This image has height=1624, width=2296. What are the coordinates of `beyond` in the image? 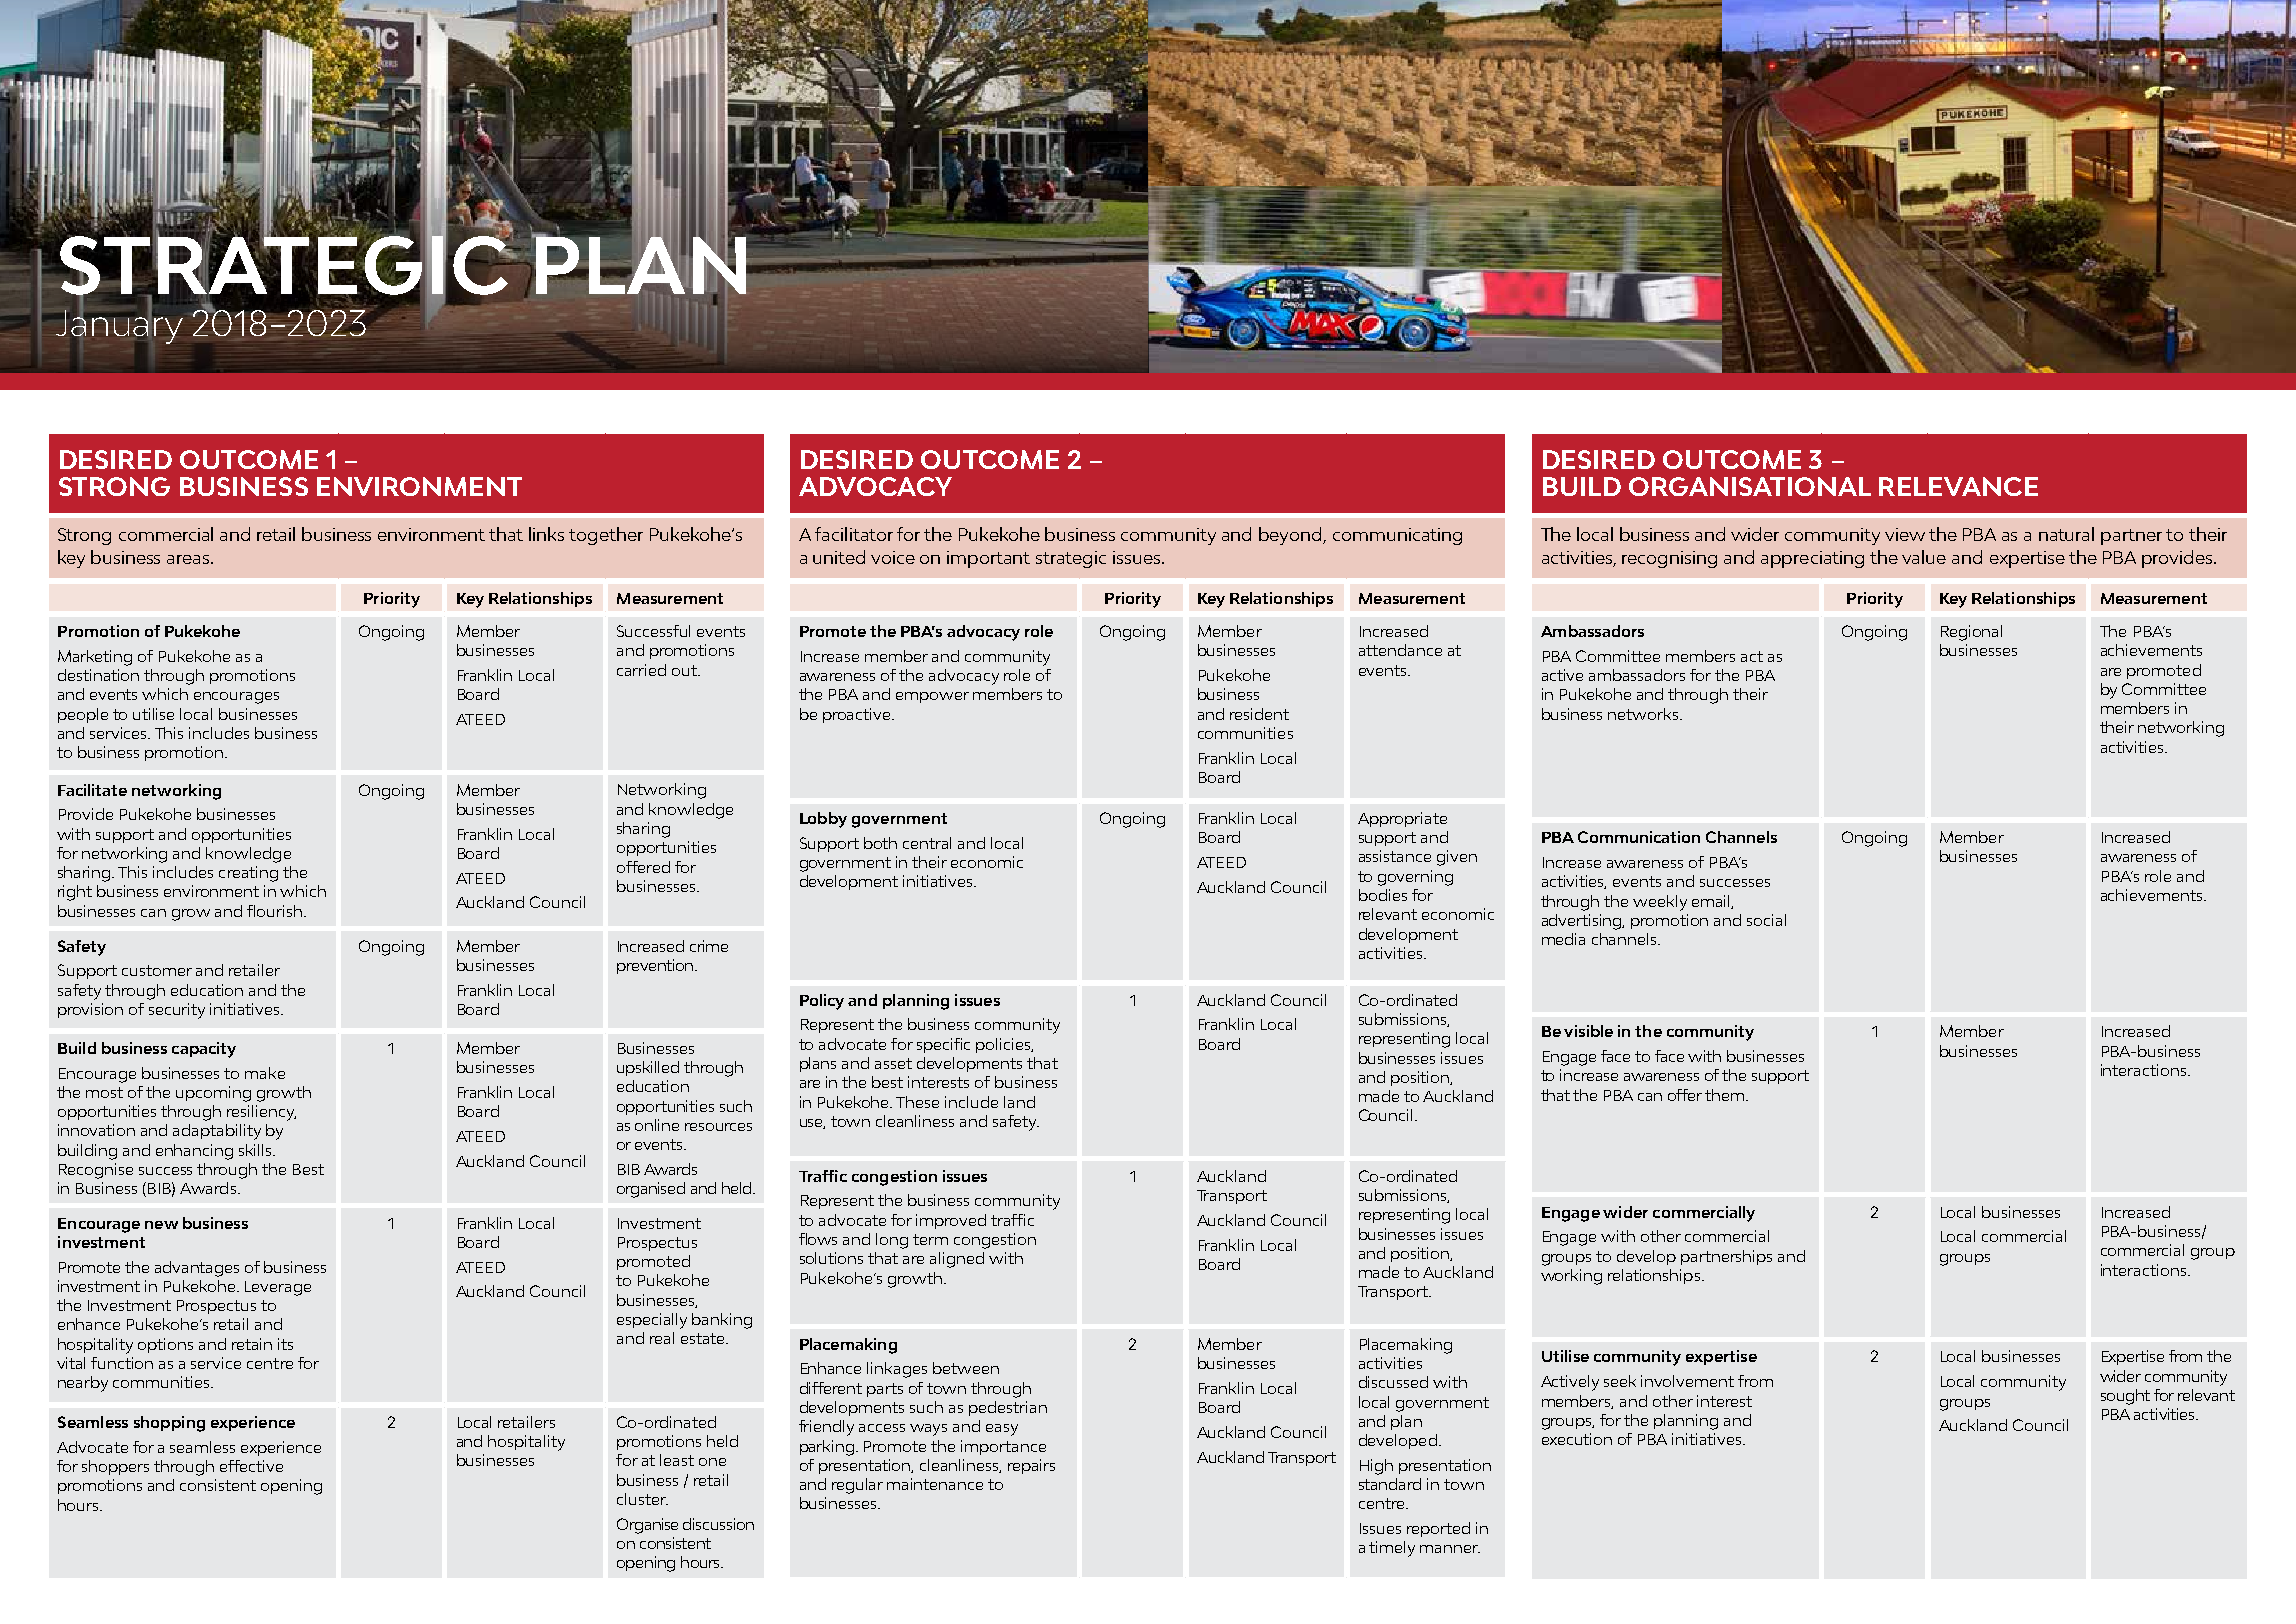 It's located at (1291, 536).
